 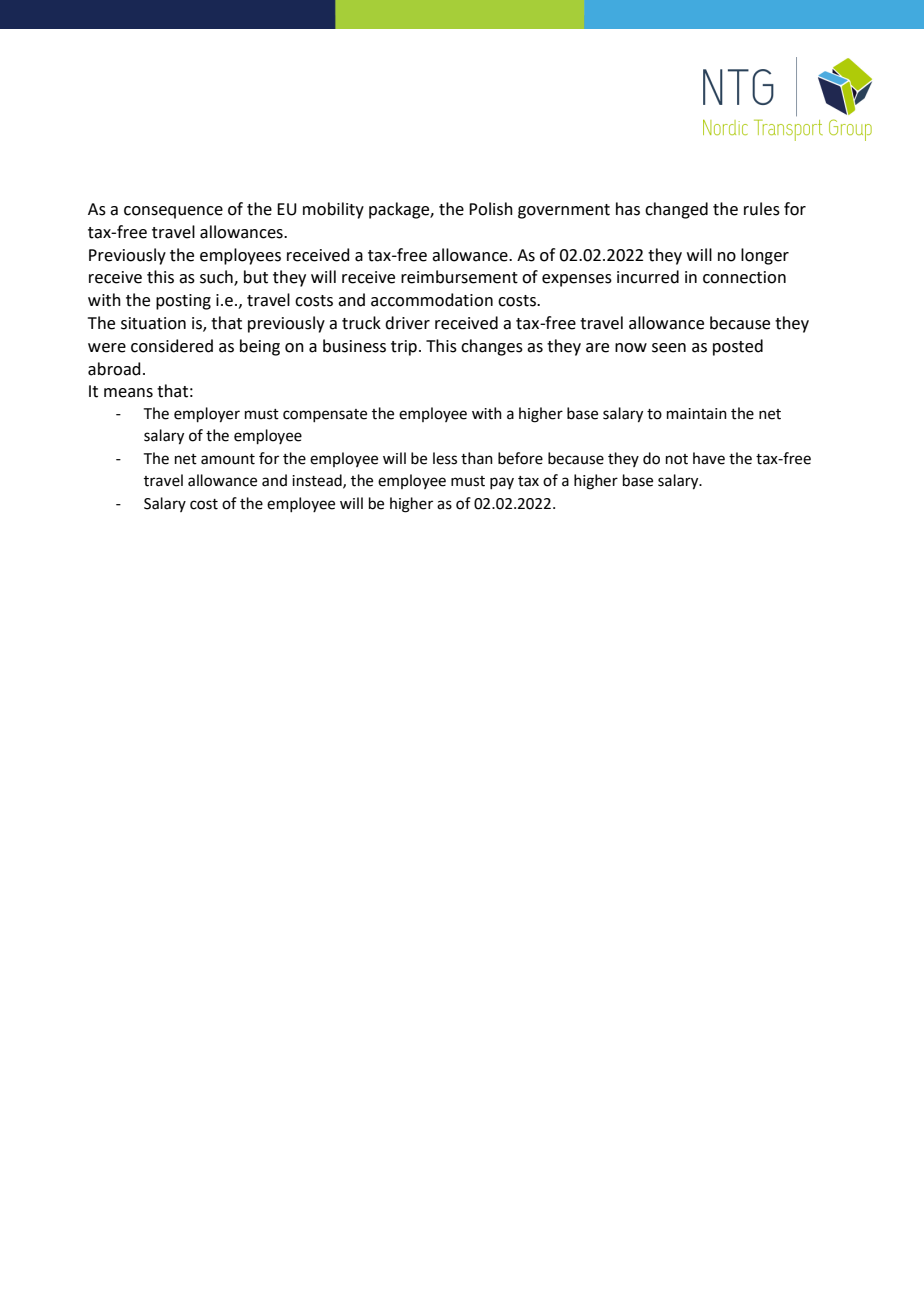 I want to click on means, so click(x=128, y=393).
